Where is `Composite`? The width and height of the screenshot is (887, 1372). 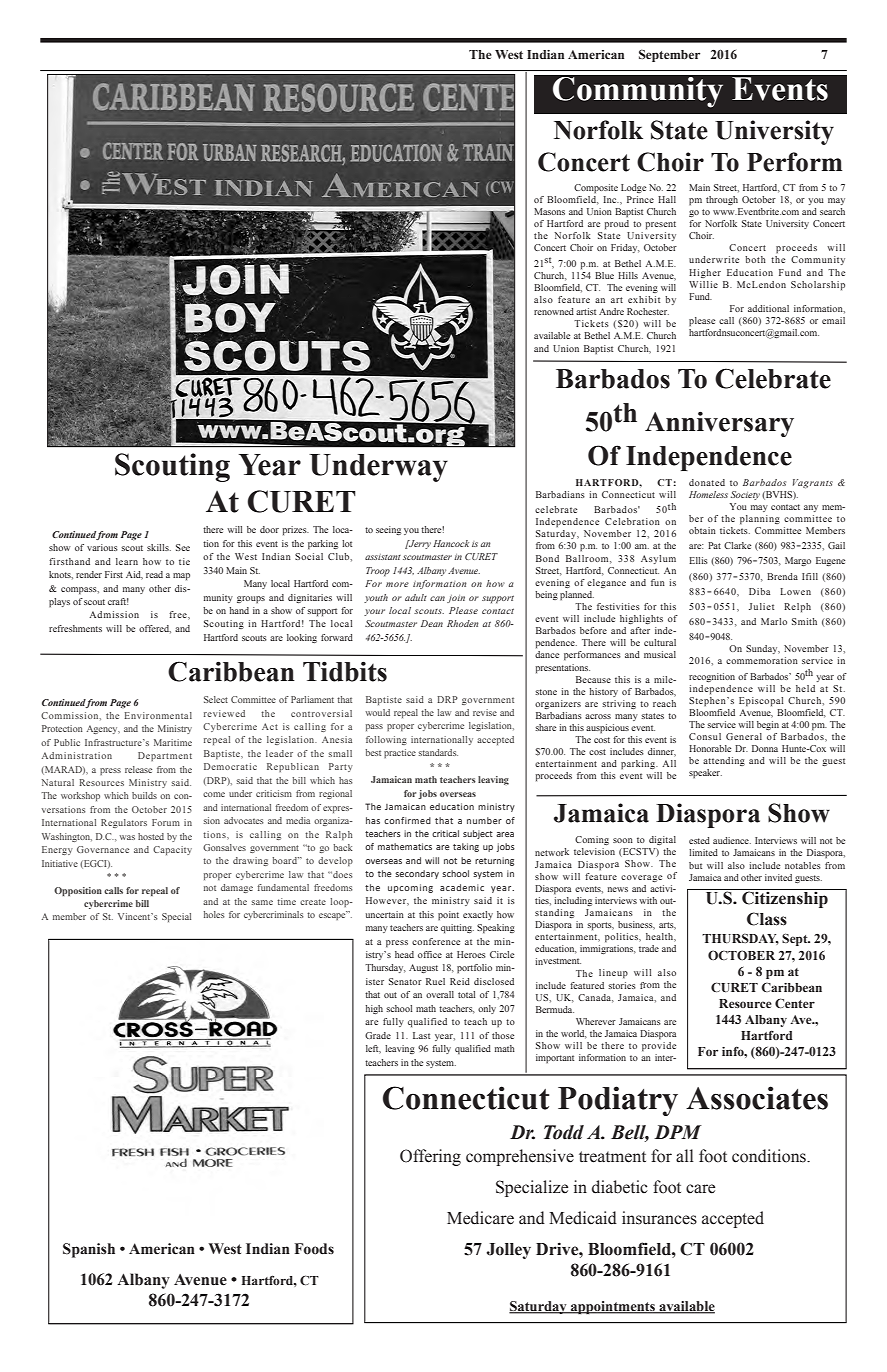 Composite is located at coordinates (596, 189).
